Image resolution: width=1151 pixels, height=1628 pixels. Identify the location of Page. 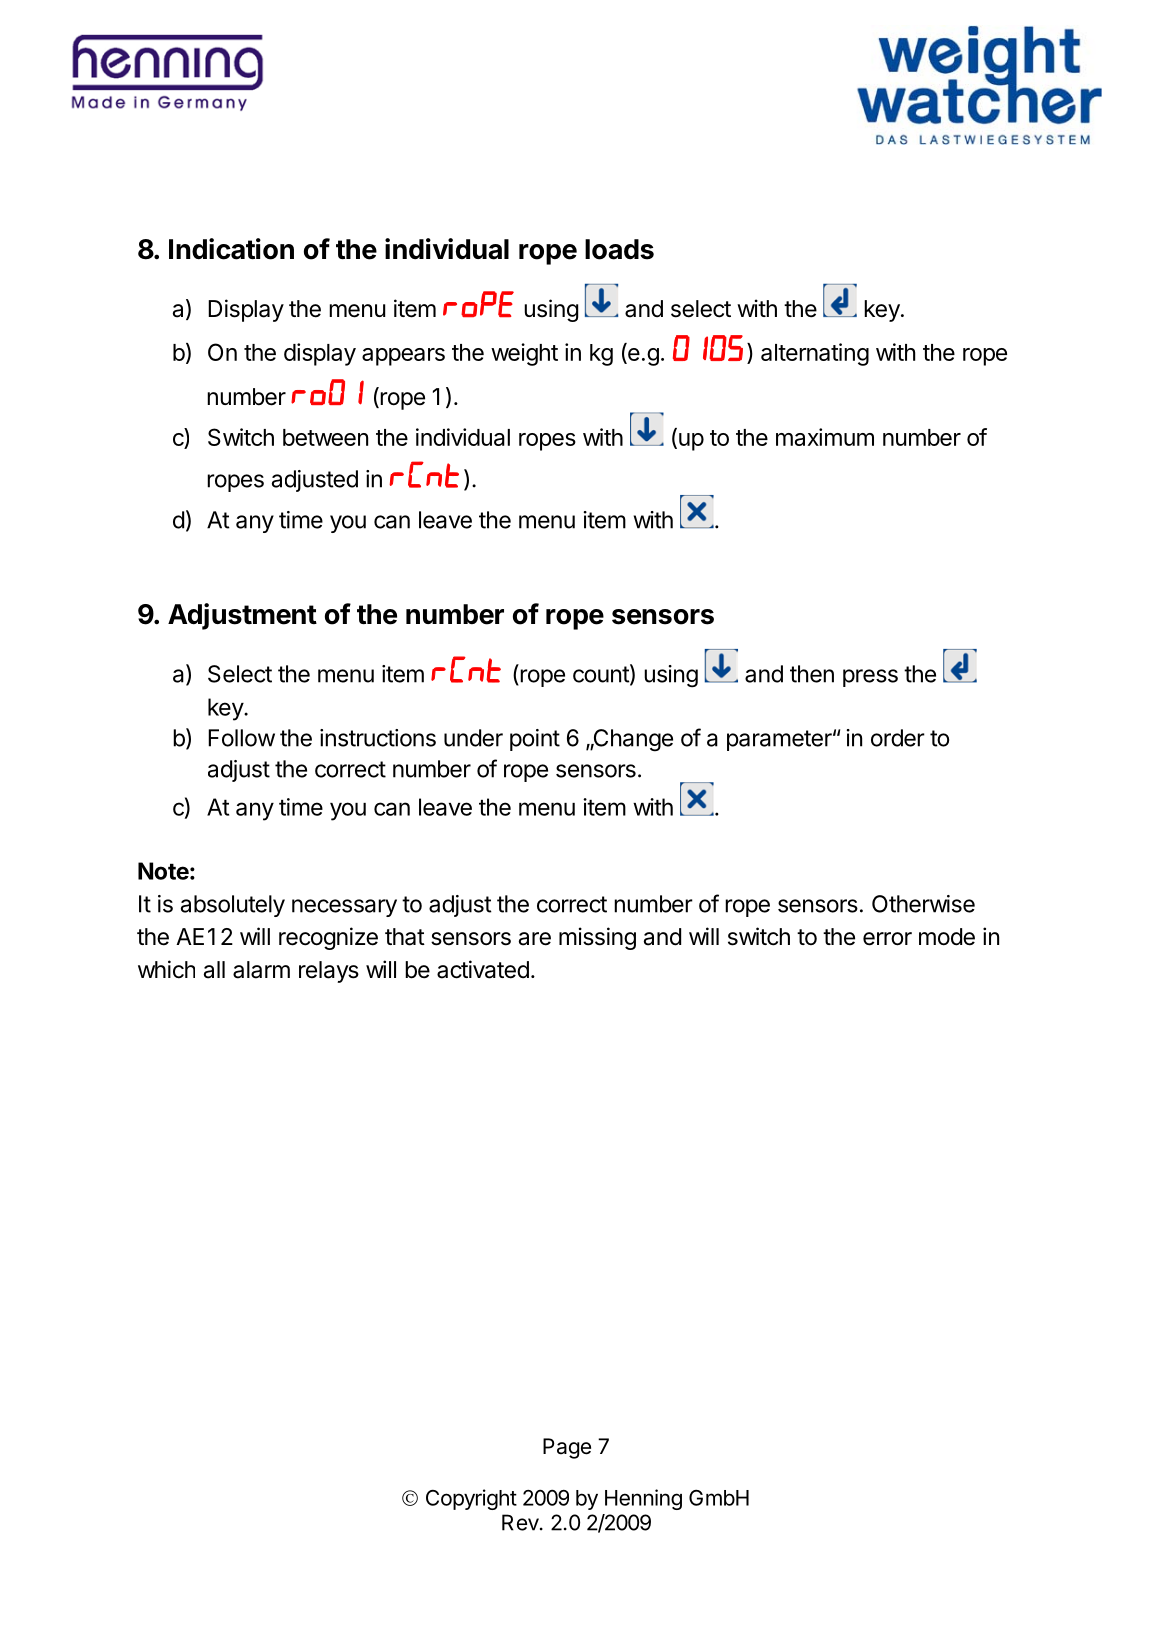
(567, 1448).
